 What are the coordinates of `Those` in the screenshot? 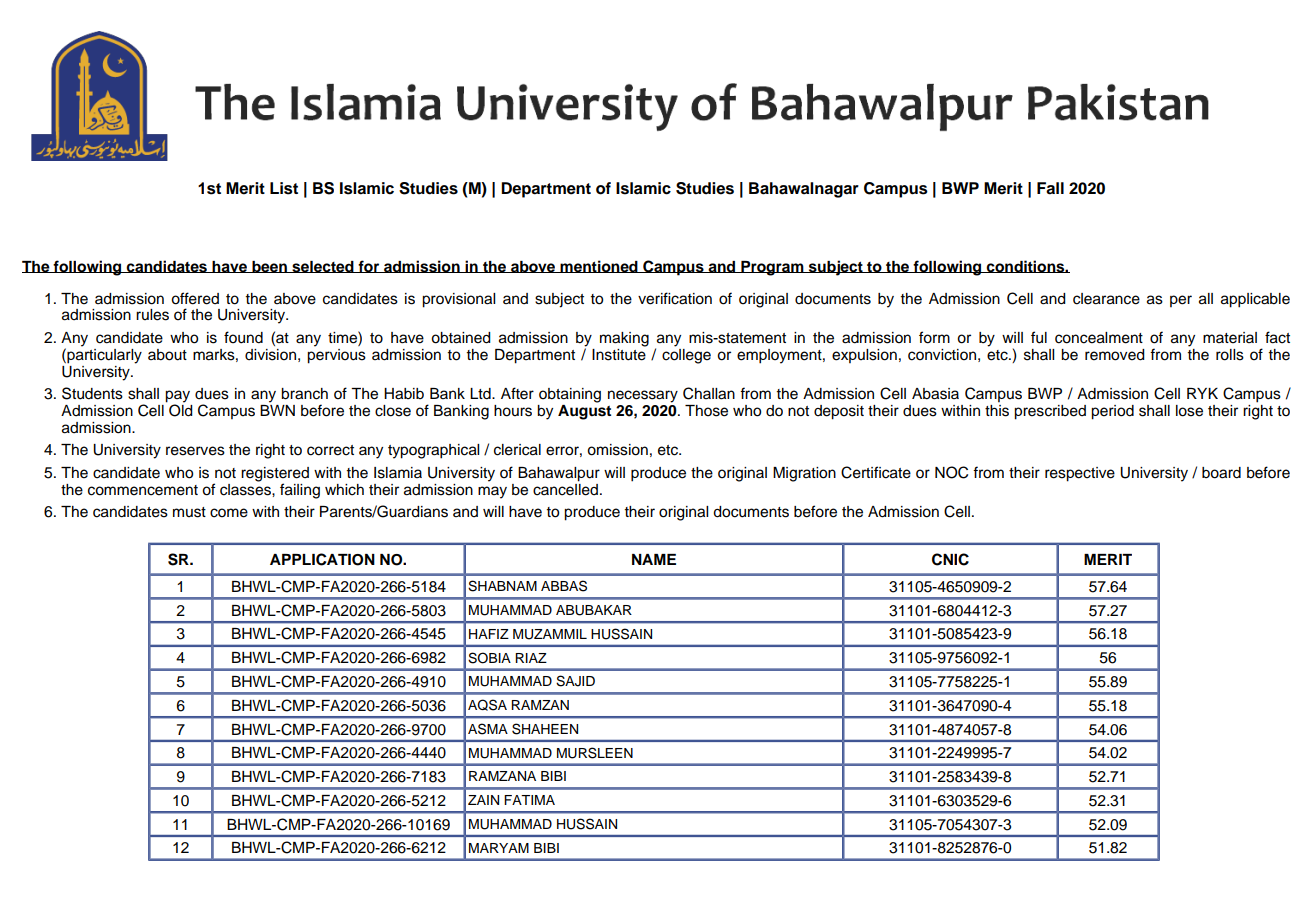 It's located at (706, 411).
